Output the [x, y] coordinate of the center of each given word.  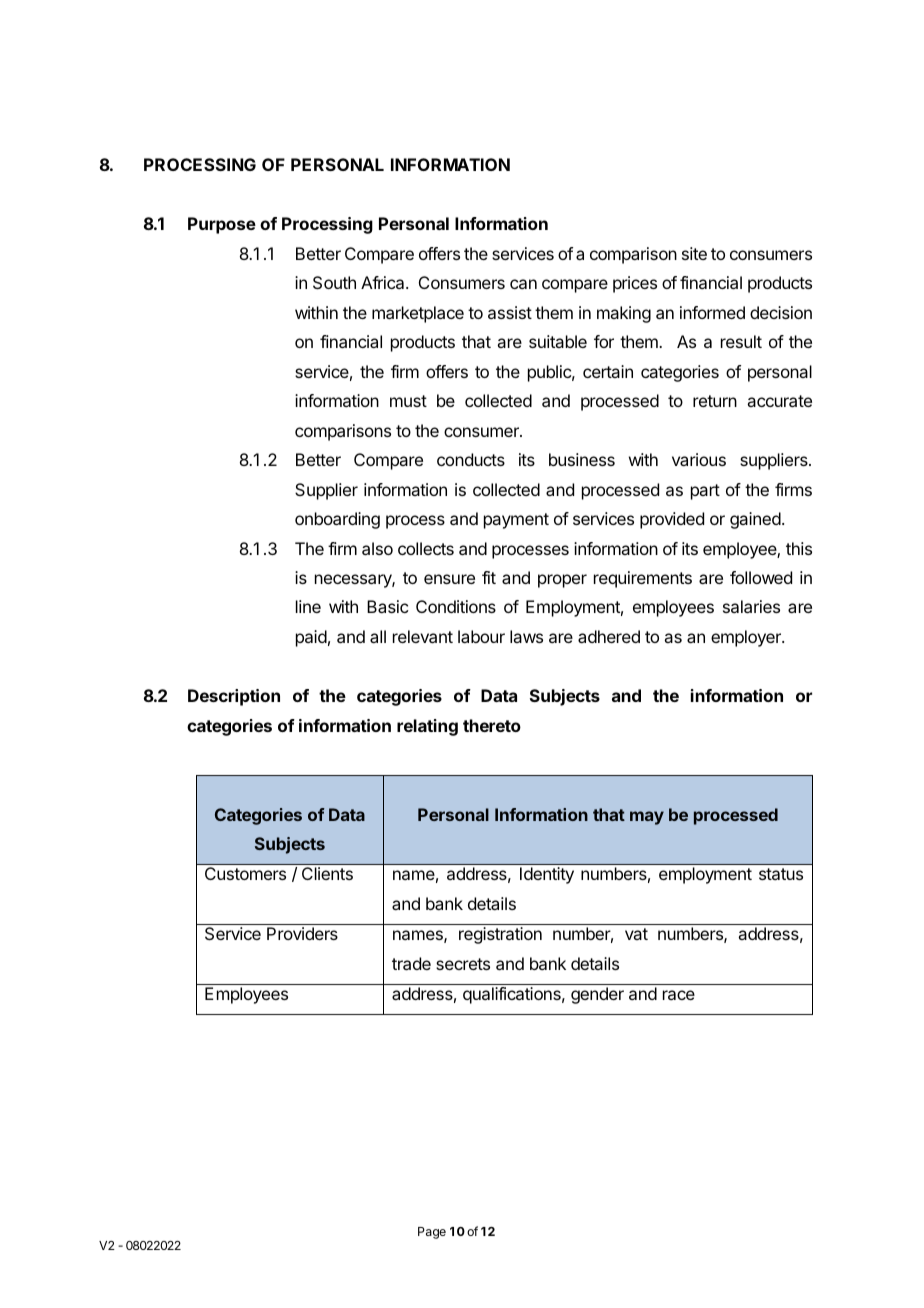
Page [432, 1233]
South [334, 282]
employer [747, 638]
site [694, 253]
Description [234, 697]
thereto [492, 725]
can [523, 284]
